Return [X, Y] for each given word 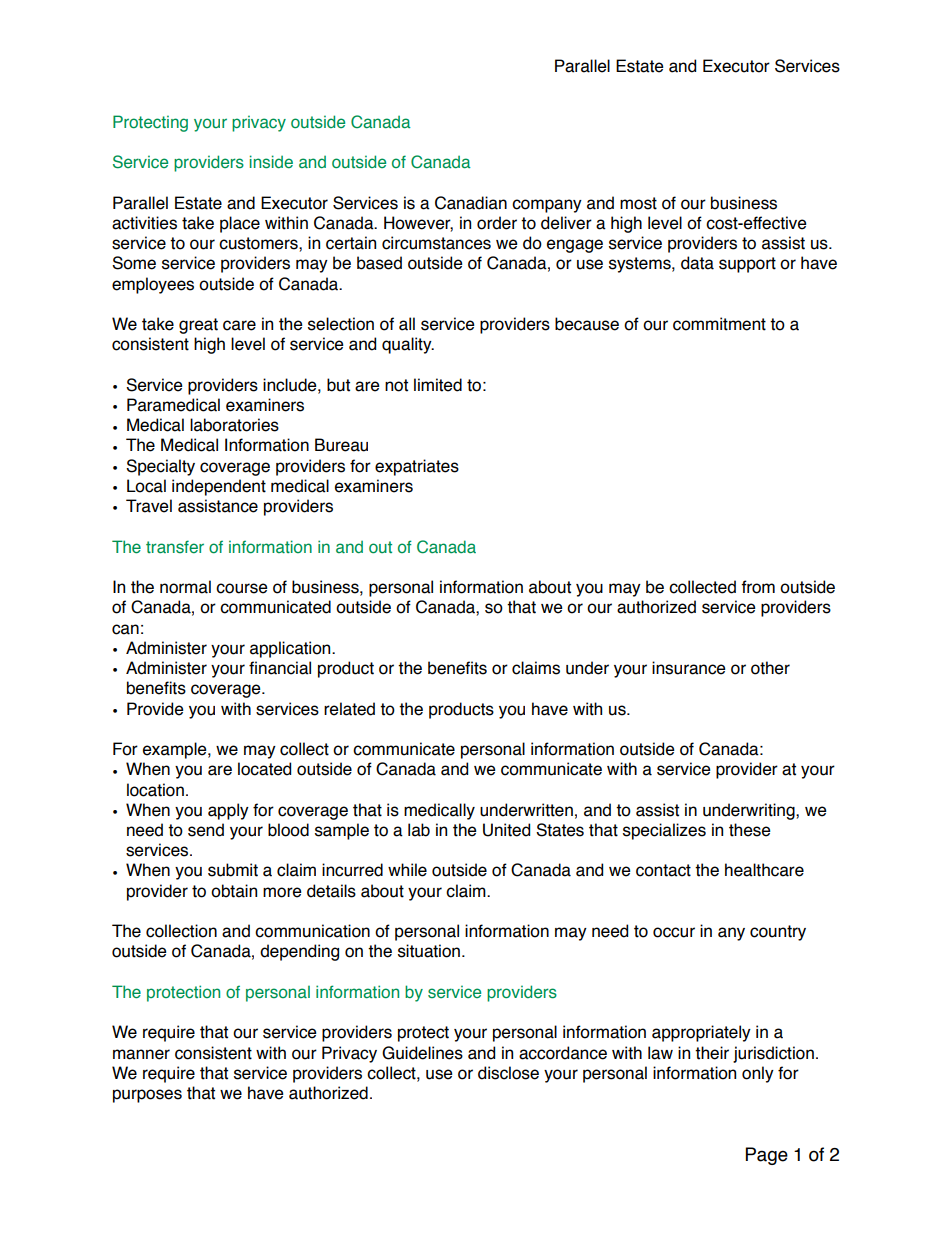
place [240, 224]
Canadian [471, 203]
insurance [689, 668]
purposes [147, 1096]
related [349, 709]
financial [280, 668]
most [638, 203]
